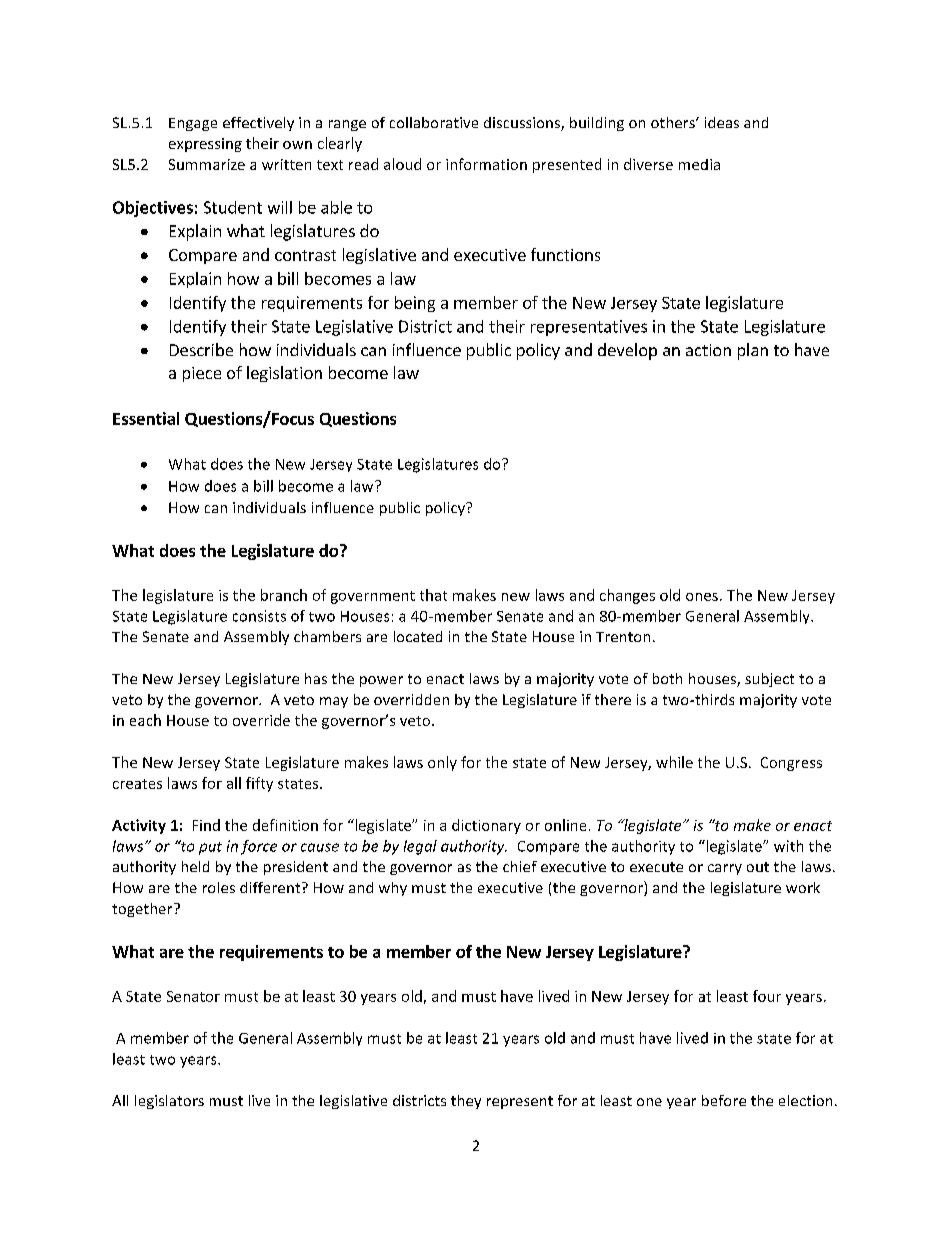  What do you see at coordinates (433, 595) in the screenshot?
I see `that` at bounding box center [433, 595].
